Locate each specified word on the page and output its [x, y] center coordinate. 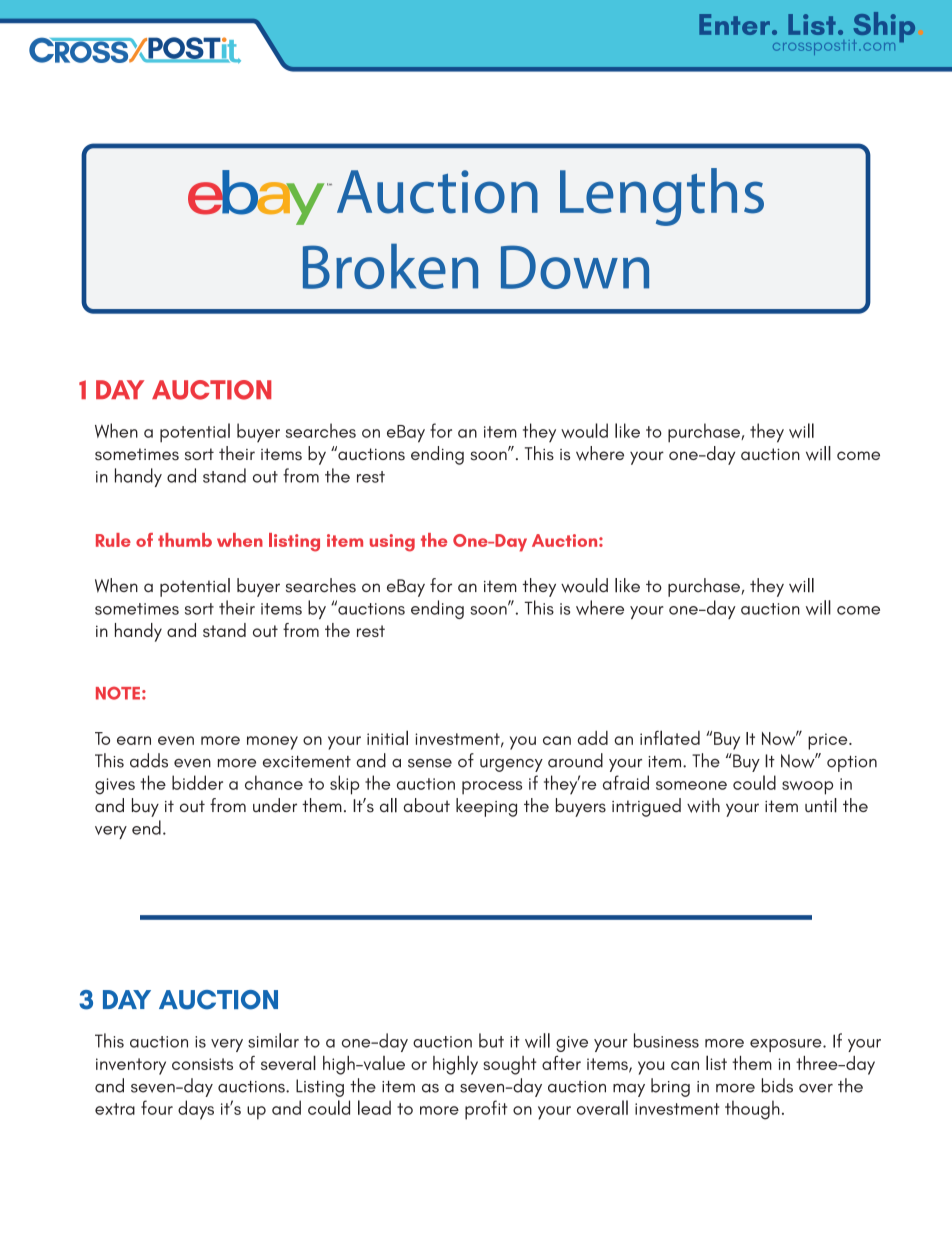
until [821, 805]
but [491, 1040]
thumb [185, 540]
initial [387, 737]
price [829, 741]
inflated [670, 737]
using [392, 543]
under [275, 805]
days [196, 1110]
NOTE [118, 693]
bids [777, 1085]
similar [273, 1040]
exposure [787, 1045]
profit [486, 1110]
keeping [486, 807]
